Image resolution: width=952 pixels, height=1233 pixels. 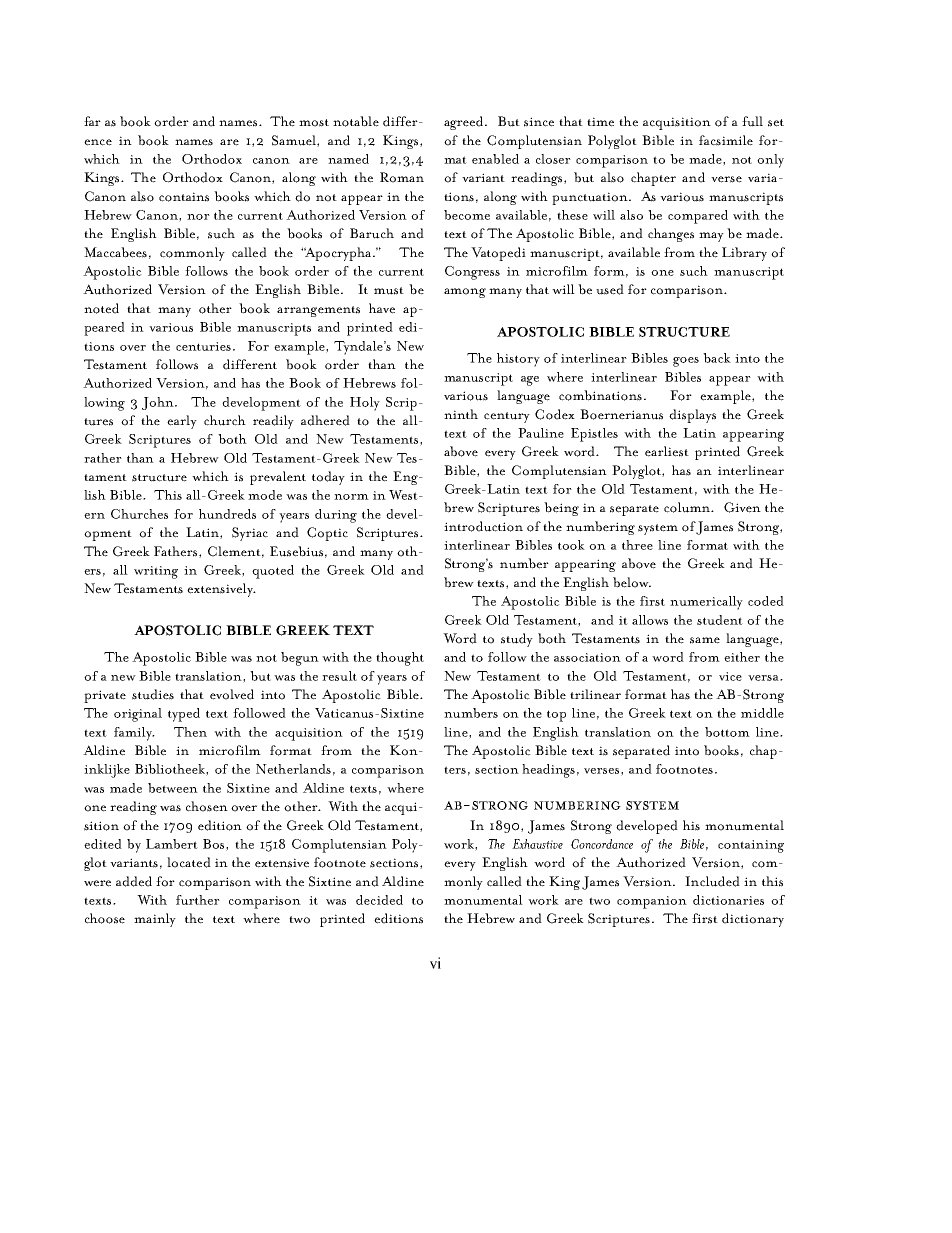 What do you see at coordinates (184, 197) in the screenshot?
I see `contains` at bounding box center [184, 197].
